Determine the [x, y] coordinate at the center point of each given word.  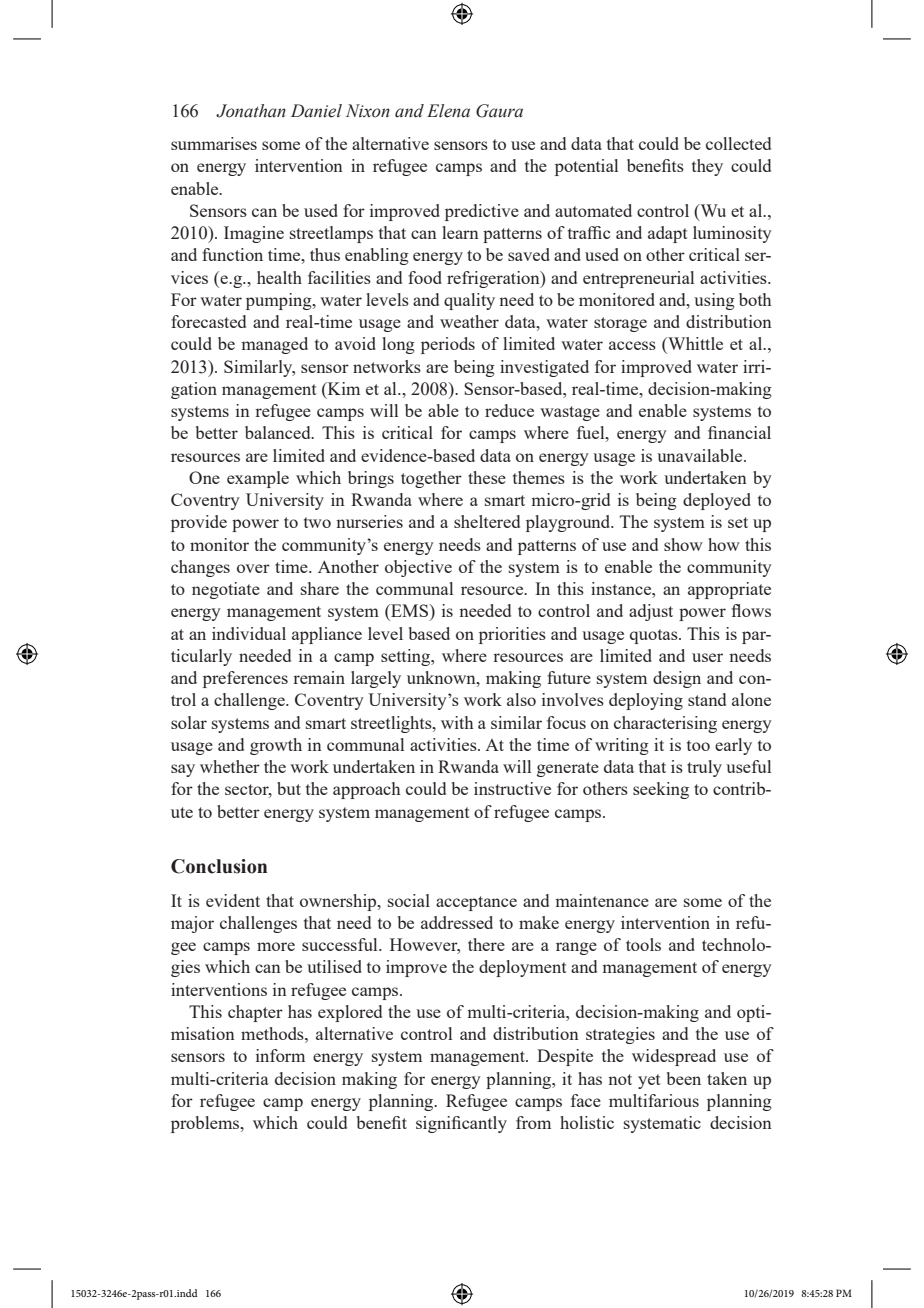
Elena [448, 111]
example [258, 479]
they [707, 167]
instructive [512, 788]
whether [230, 766]
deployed [717, 501]
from [533, 1122]
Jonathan [251, 111]
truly [704, 768]
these [487, 477]
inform [280, 1055]
